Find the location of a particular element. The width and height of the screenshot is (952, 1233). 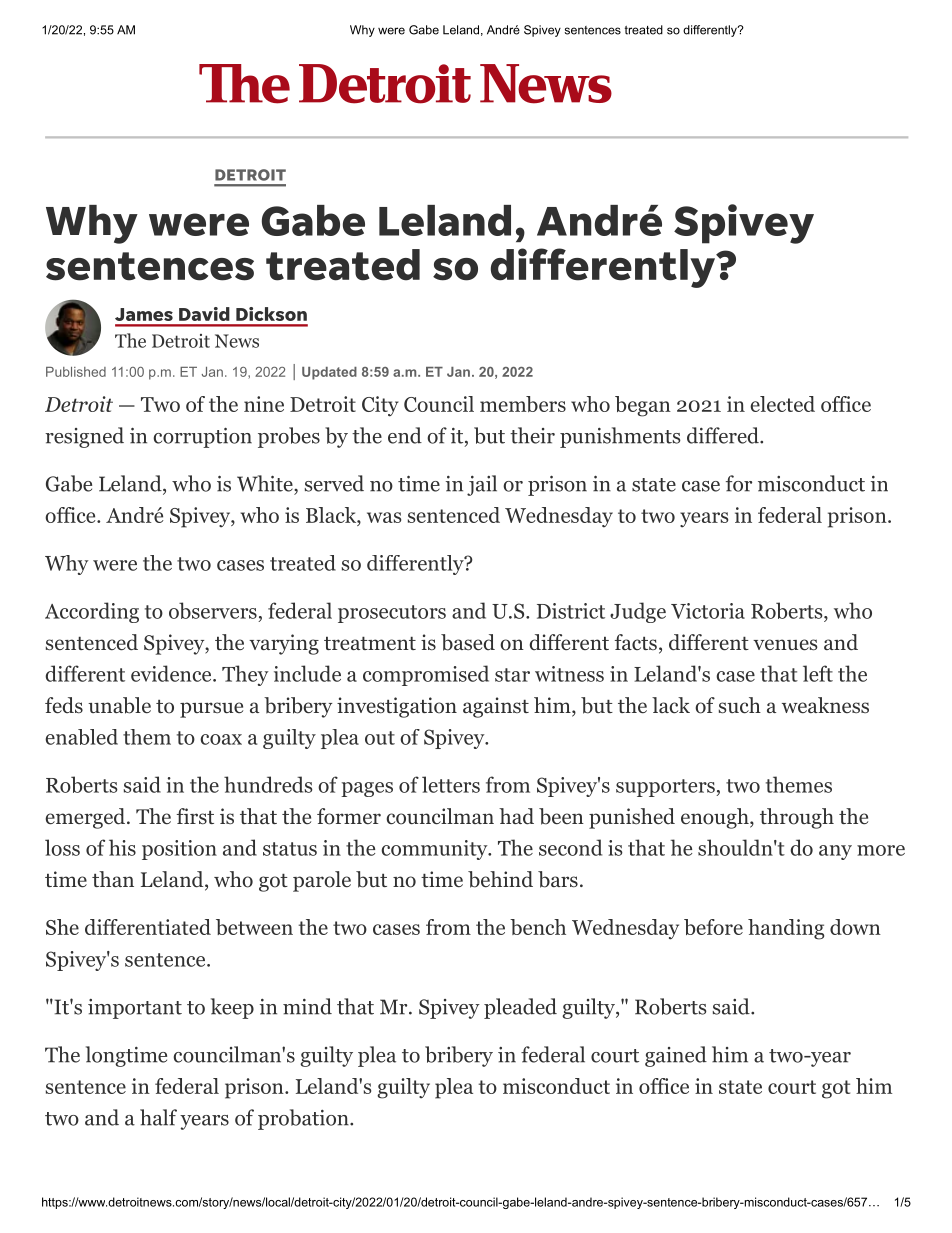

elected is located at coordinates (782, 404).
